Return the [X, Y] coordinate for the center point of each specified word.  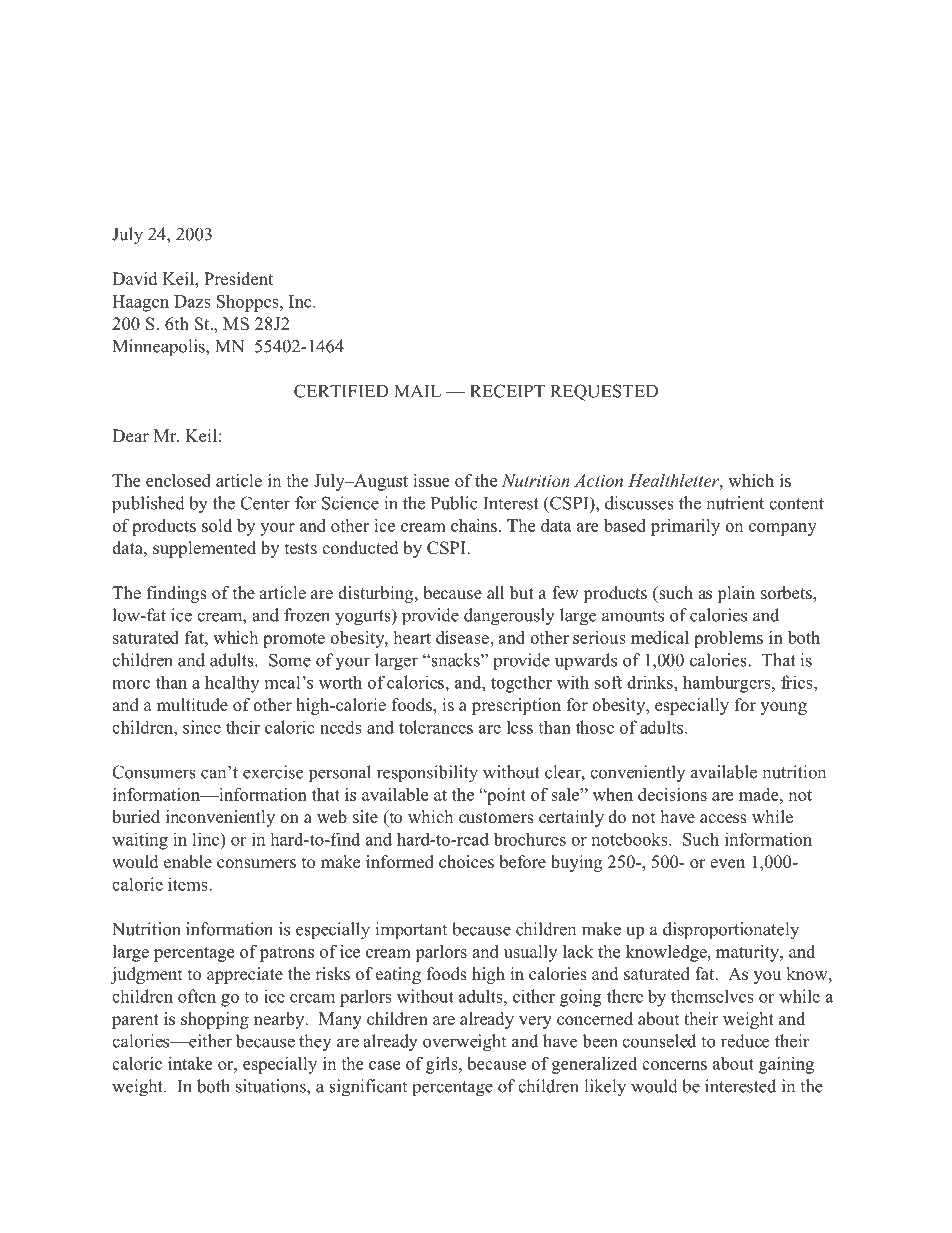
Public [454, 503]
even [727, 864]
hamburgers [728, 684]
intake [190, 1063]
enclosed [178, 480]
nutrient [735, 503]
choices [466, 862]
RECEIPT [507, 391]
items [189, 884]
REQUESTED [604, 392]
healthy [232, 684]
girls [443, 1065]
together [521, 684]
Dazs [192, 301]
